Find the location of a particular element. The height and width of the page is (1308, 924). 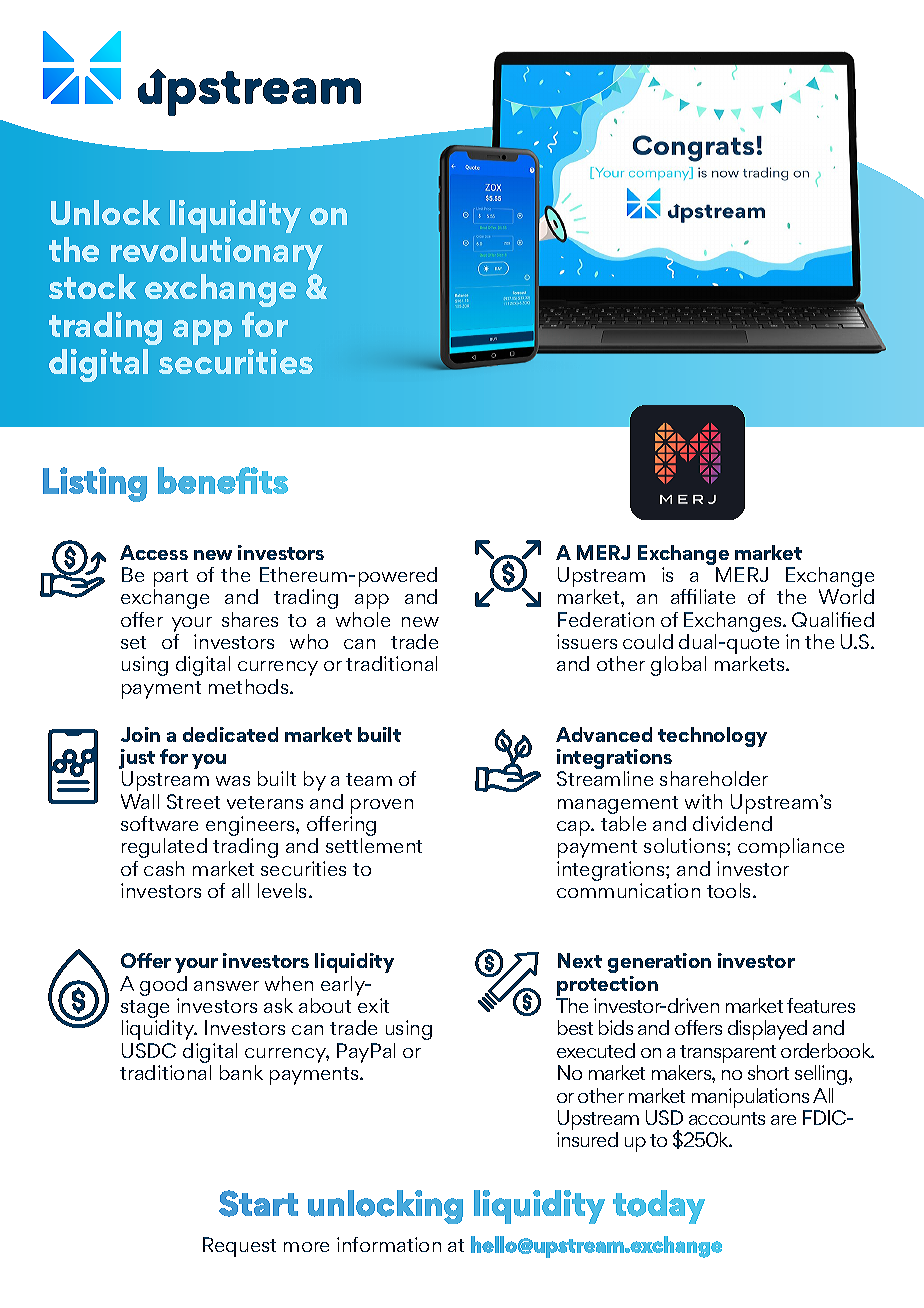

information is located at coordinates (389, 1244).
